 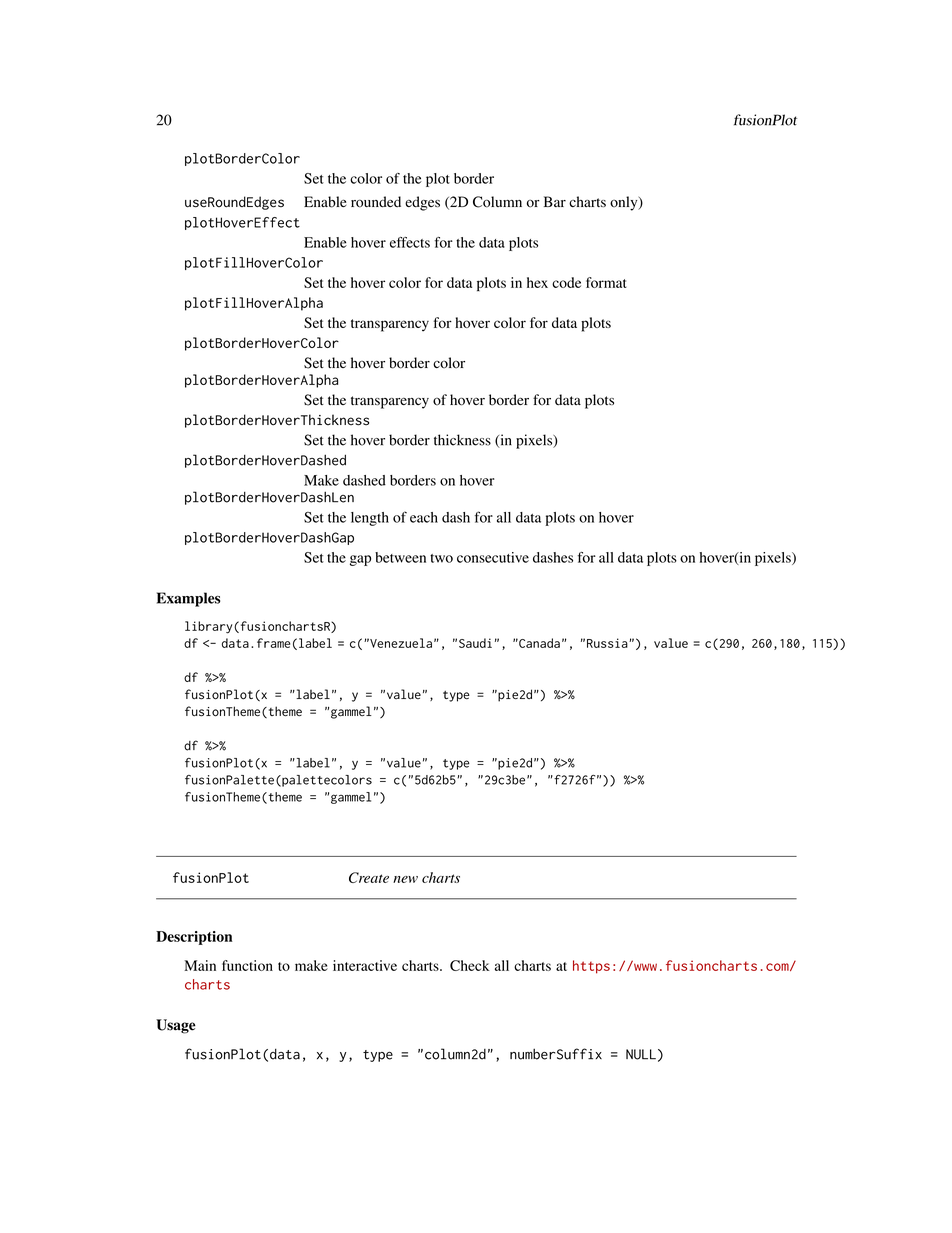 What do you see at coordinates (608, 643) in the screenshot?
I see `Russia` at bounding box center [608, 643].
